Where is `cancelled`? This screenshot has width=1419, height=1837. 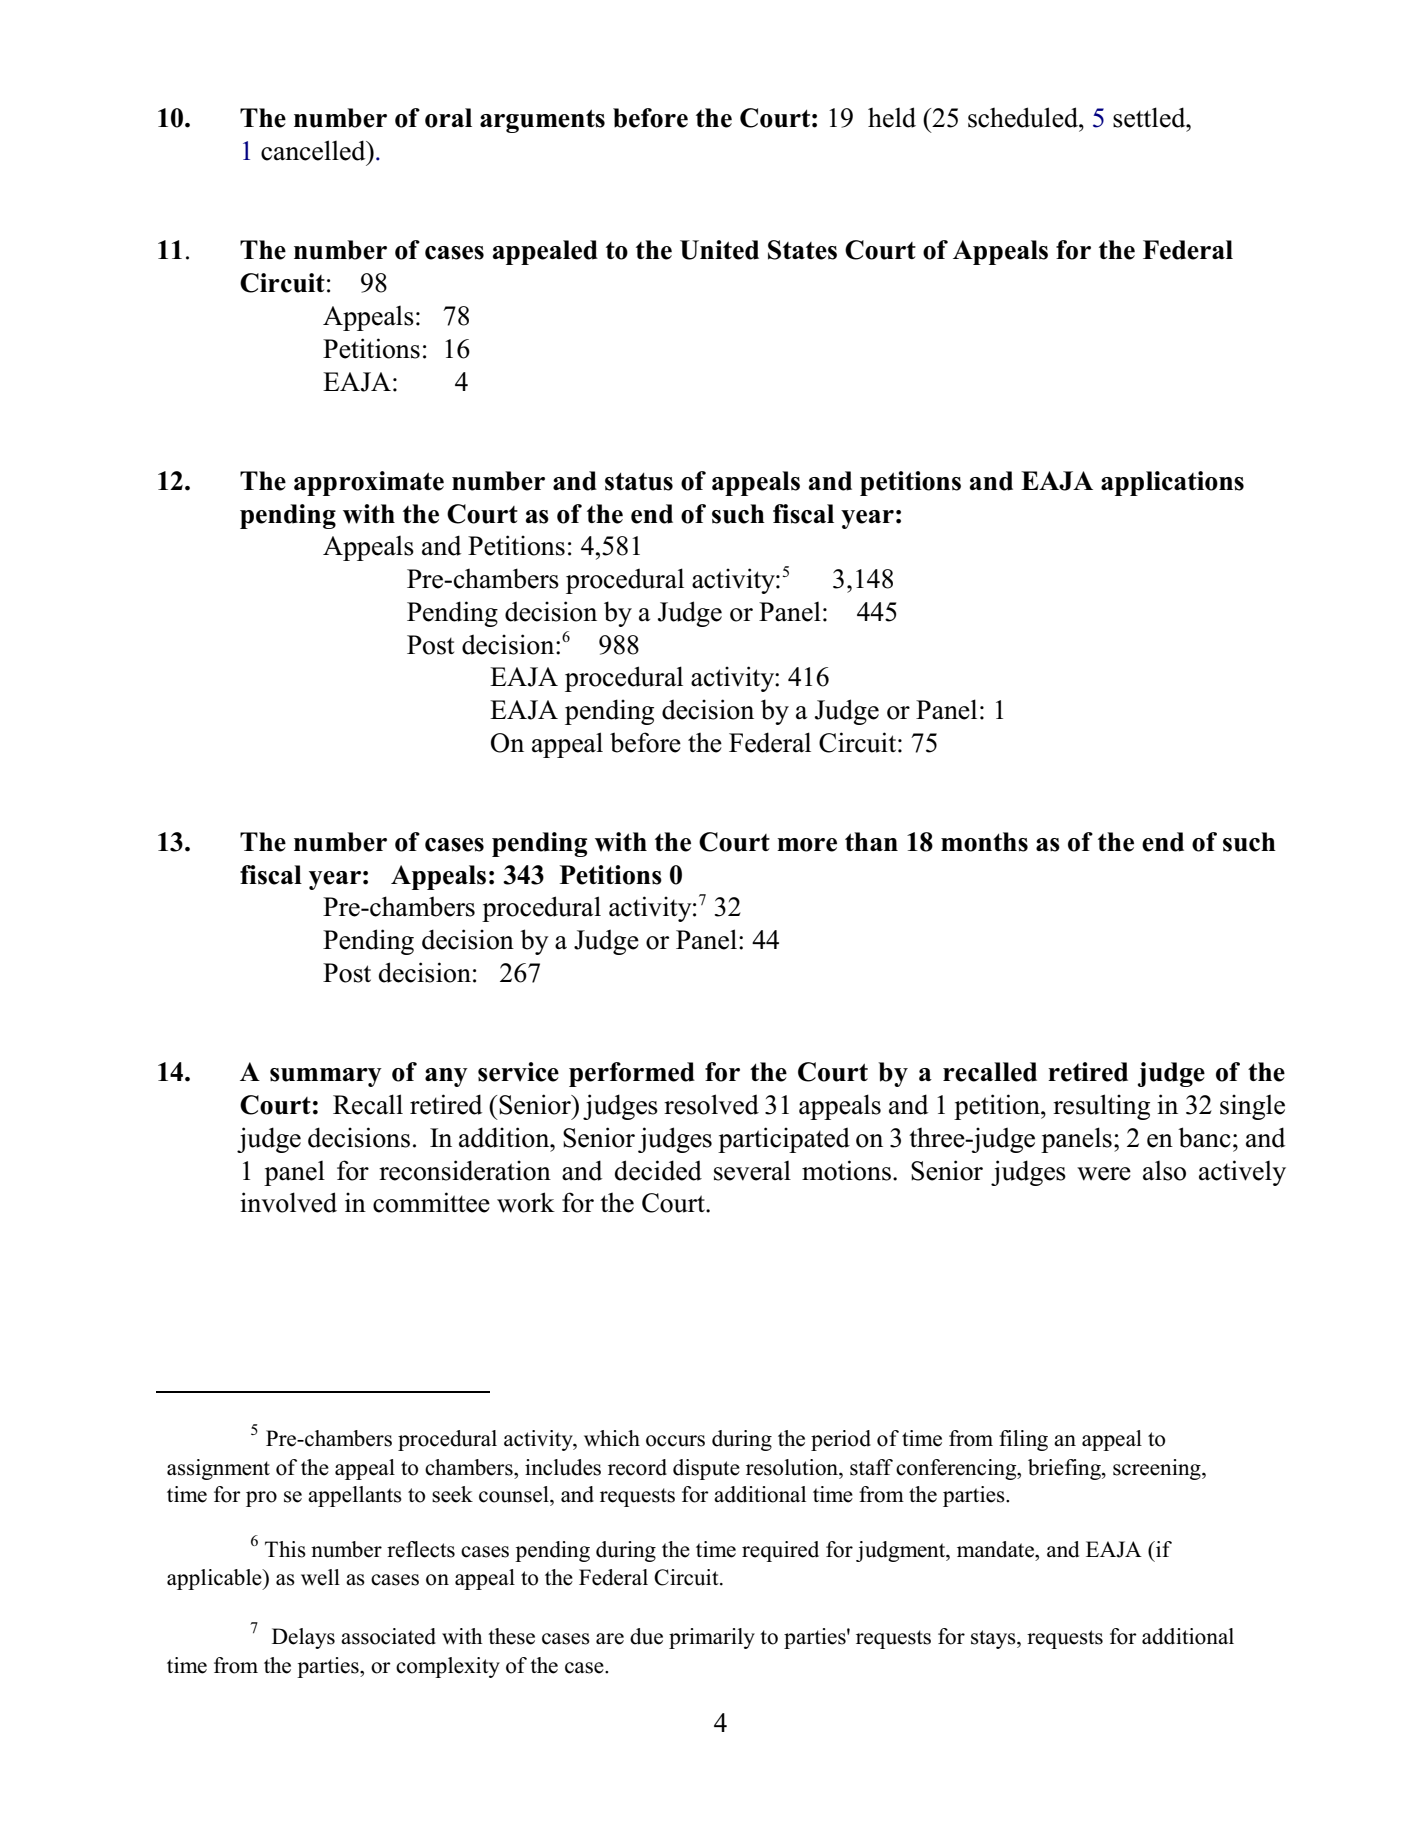
cancelled is located at coordinates (314, 150).
